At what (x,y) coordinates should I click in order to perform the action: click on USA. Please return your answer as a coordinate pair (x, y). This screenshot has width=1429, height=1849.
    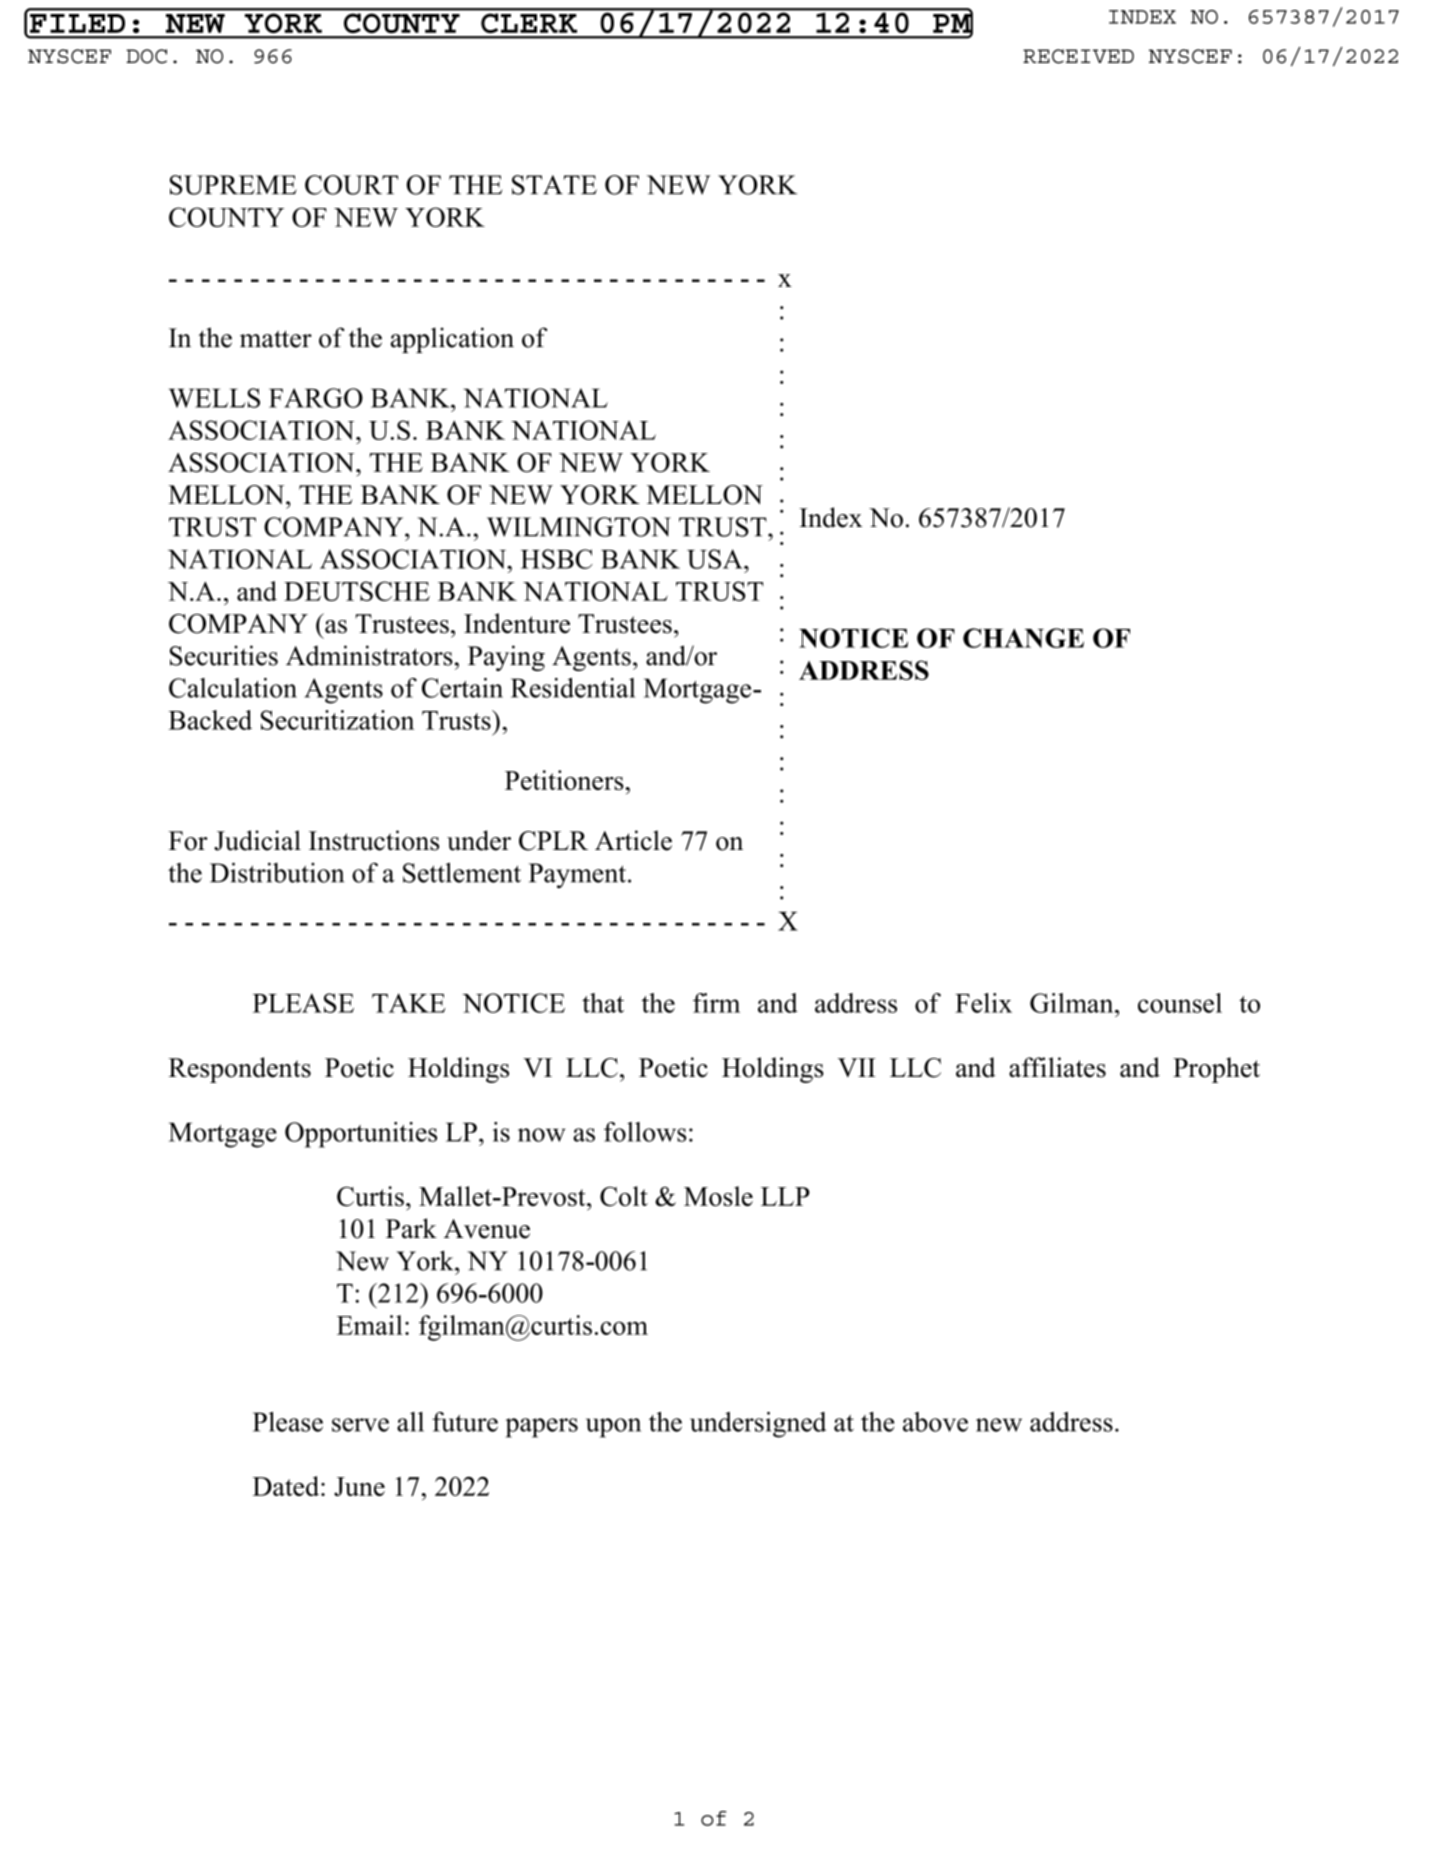
    Looking at the image, I should click on (716, 559).
